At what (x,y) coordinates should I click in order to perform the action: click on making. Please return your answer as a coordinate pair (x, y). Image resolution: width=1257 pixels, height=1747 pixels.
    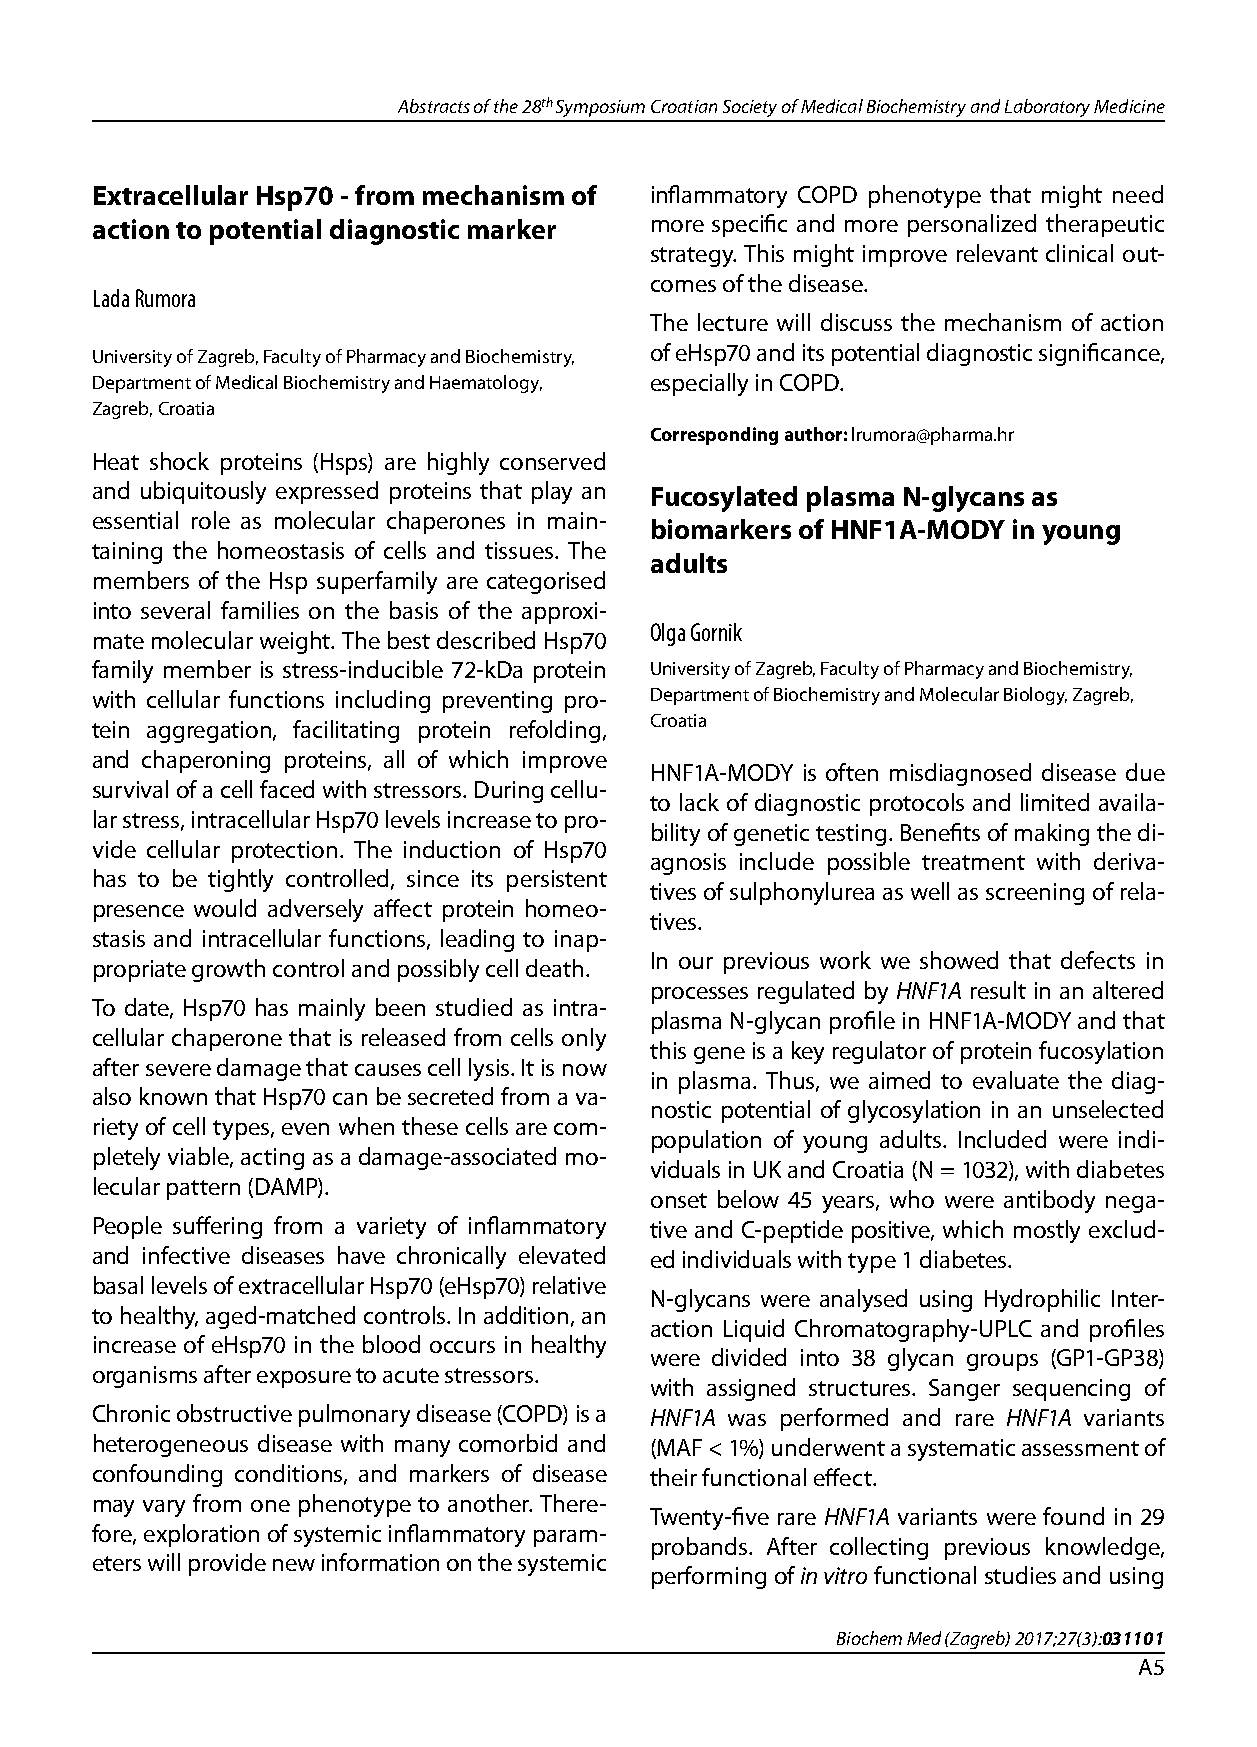
    Looking at the image, I should click on (1052, 834).
